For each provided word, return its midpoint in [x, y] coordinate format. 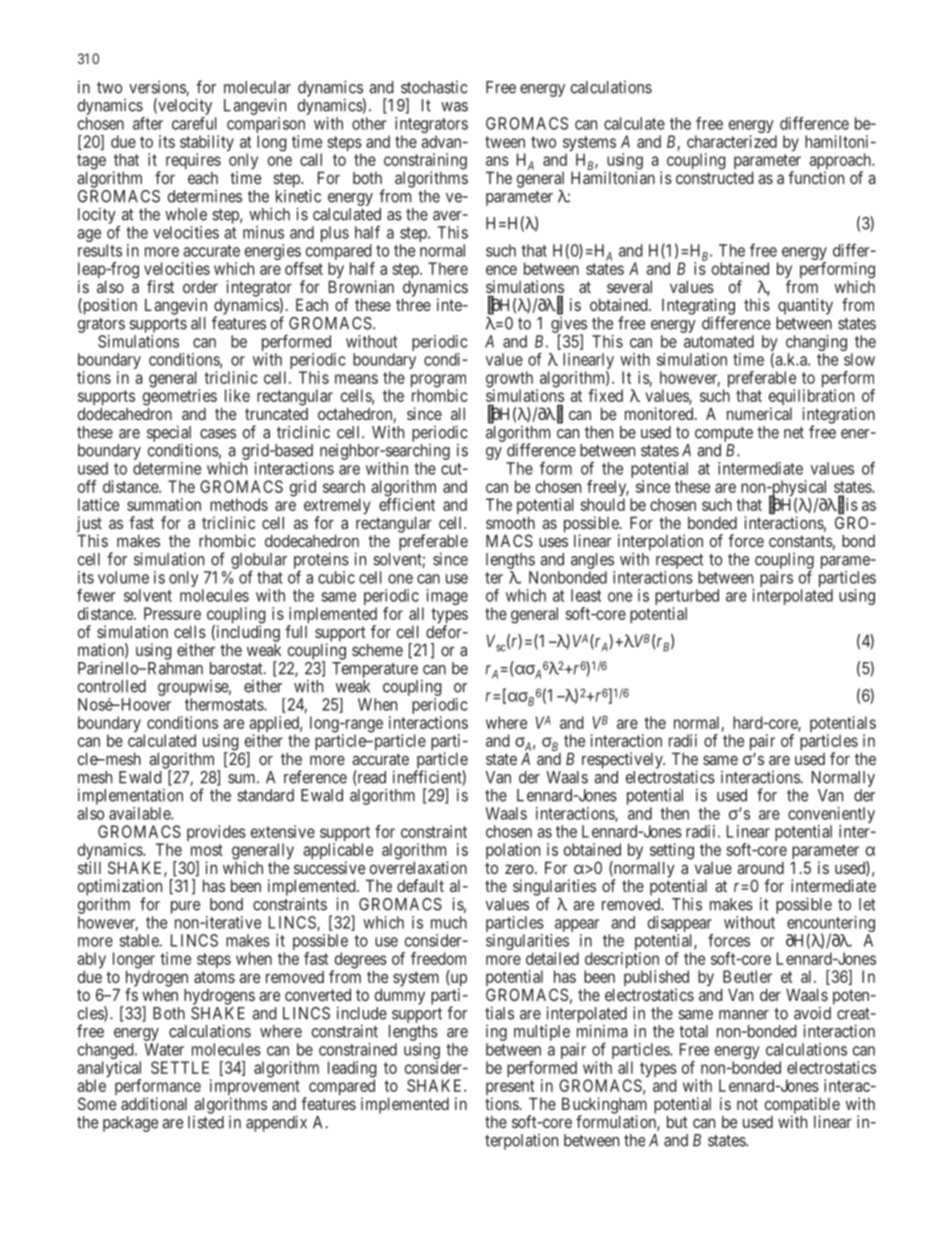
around [760, 868]
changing [816, 344]
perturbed [687, 598]
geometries [180, 398]
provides [216, 833]
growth [509, 380]
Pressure [172, 613]
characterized [732, 141]
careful [194, 123]
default [420, 885]
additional [154, 1103]
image [447, 597]
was [454, 107]
